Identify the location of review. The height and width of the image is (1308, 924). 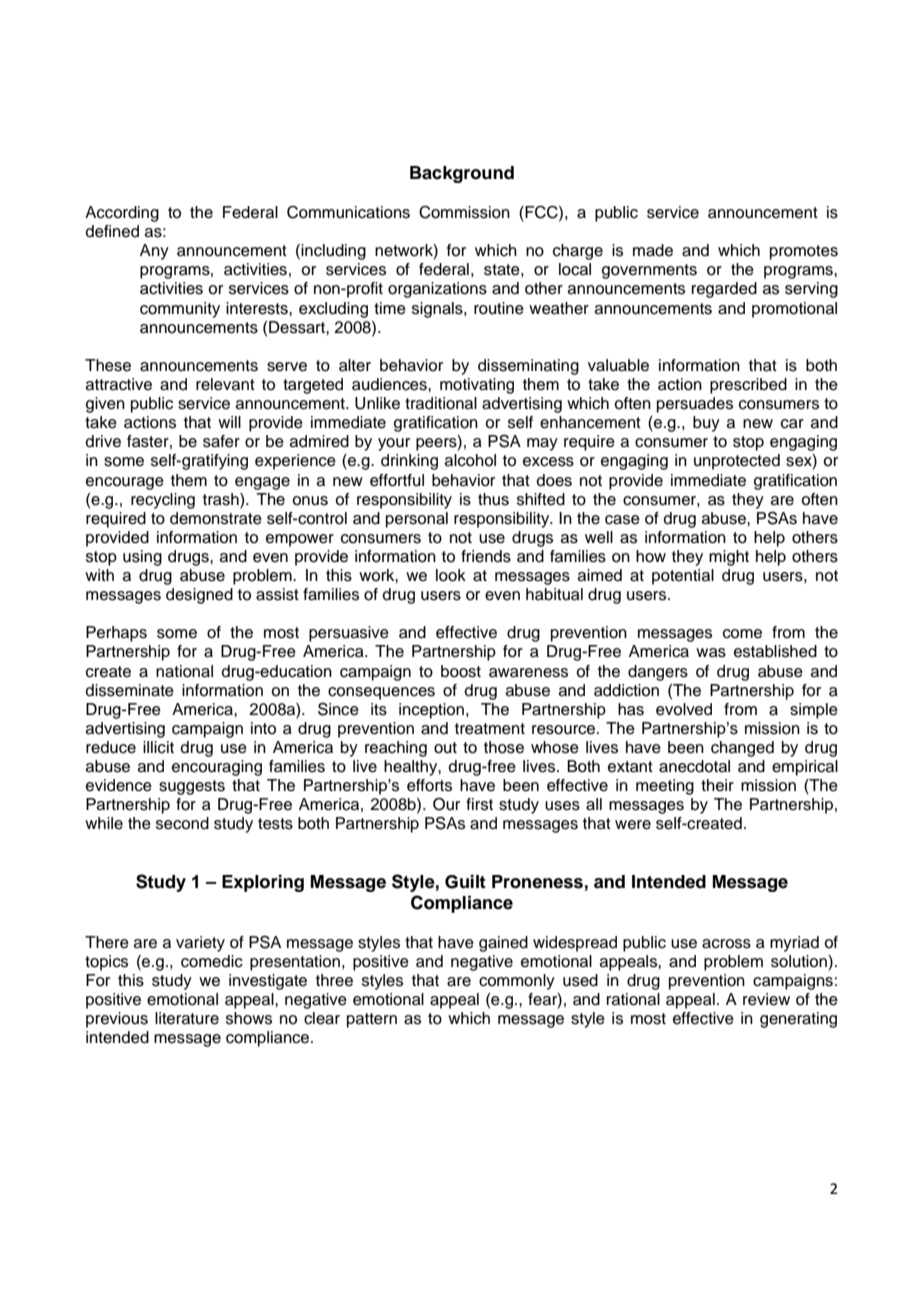
(766, 999).
